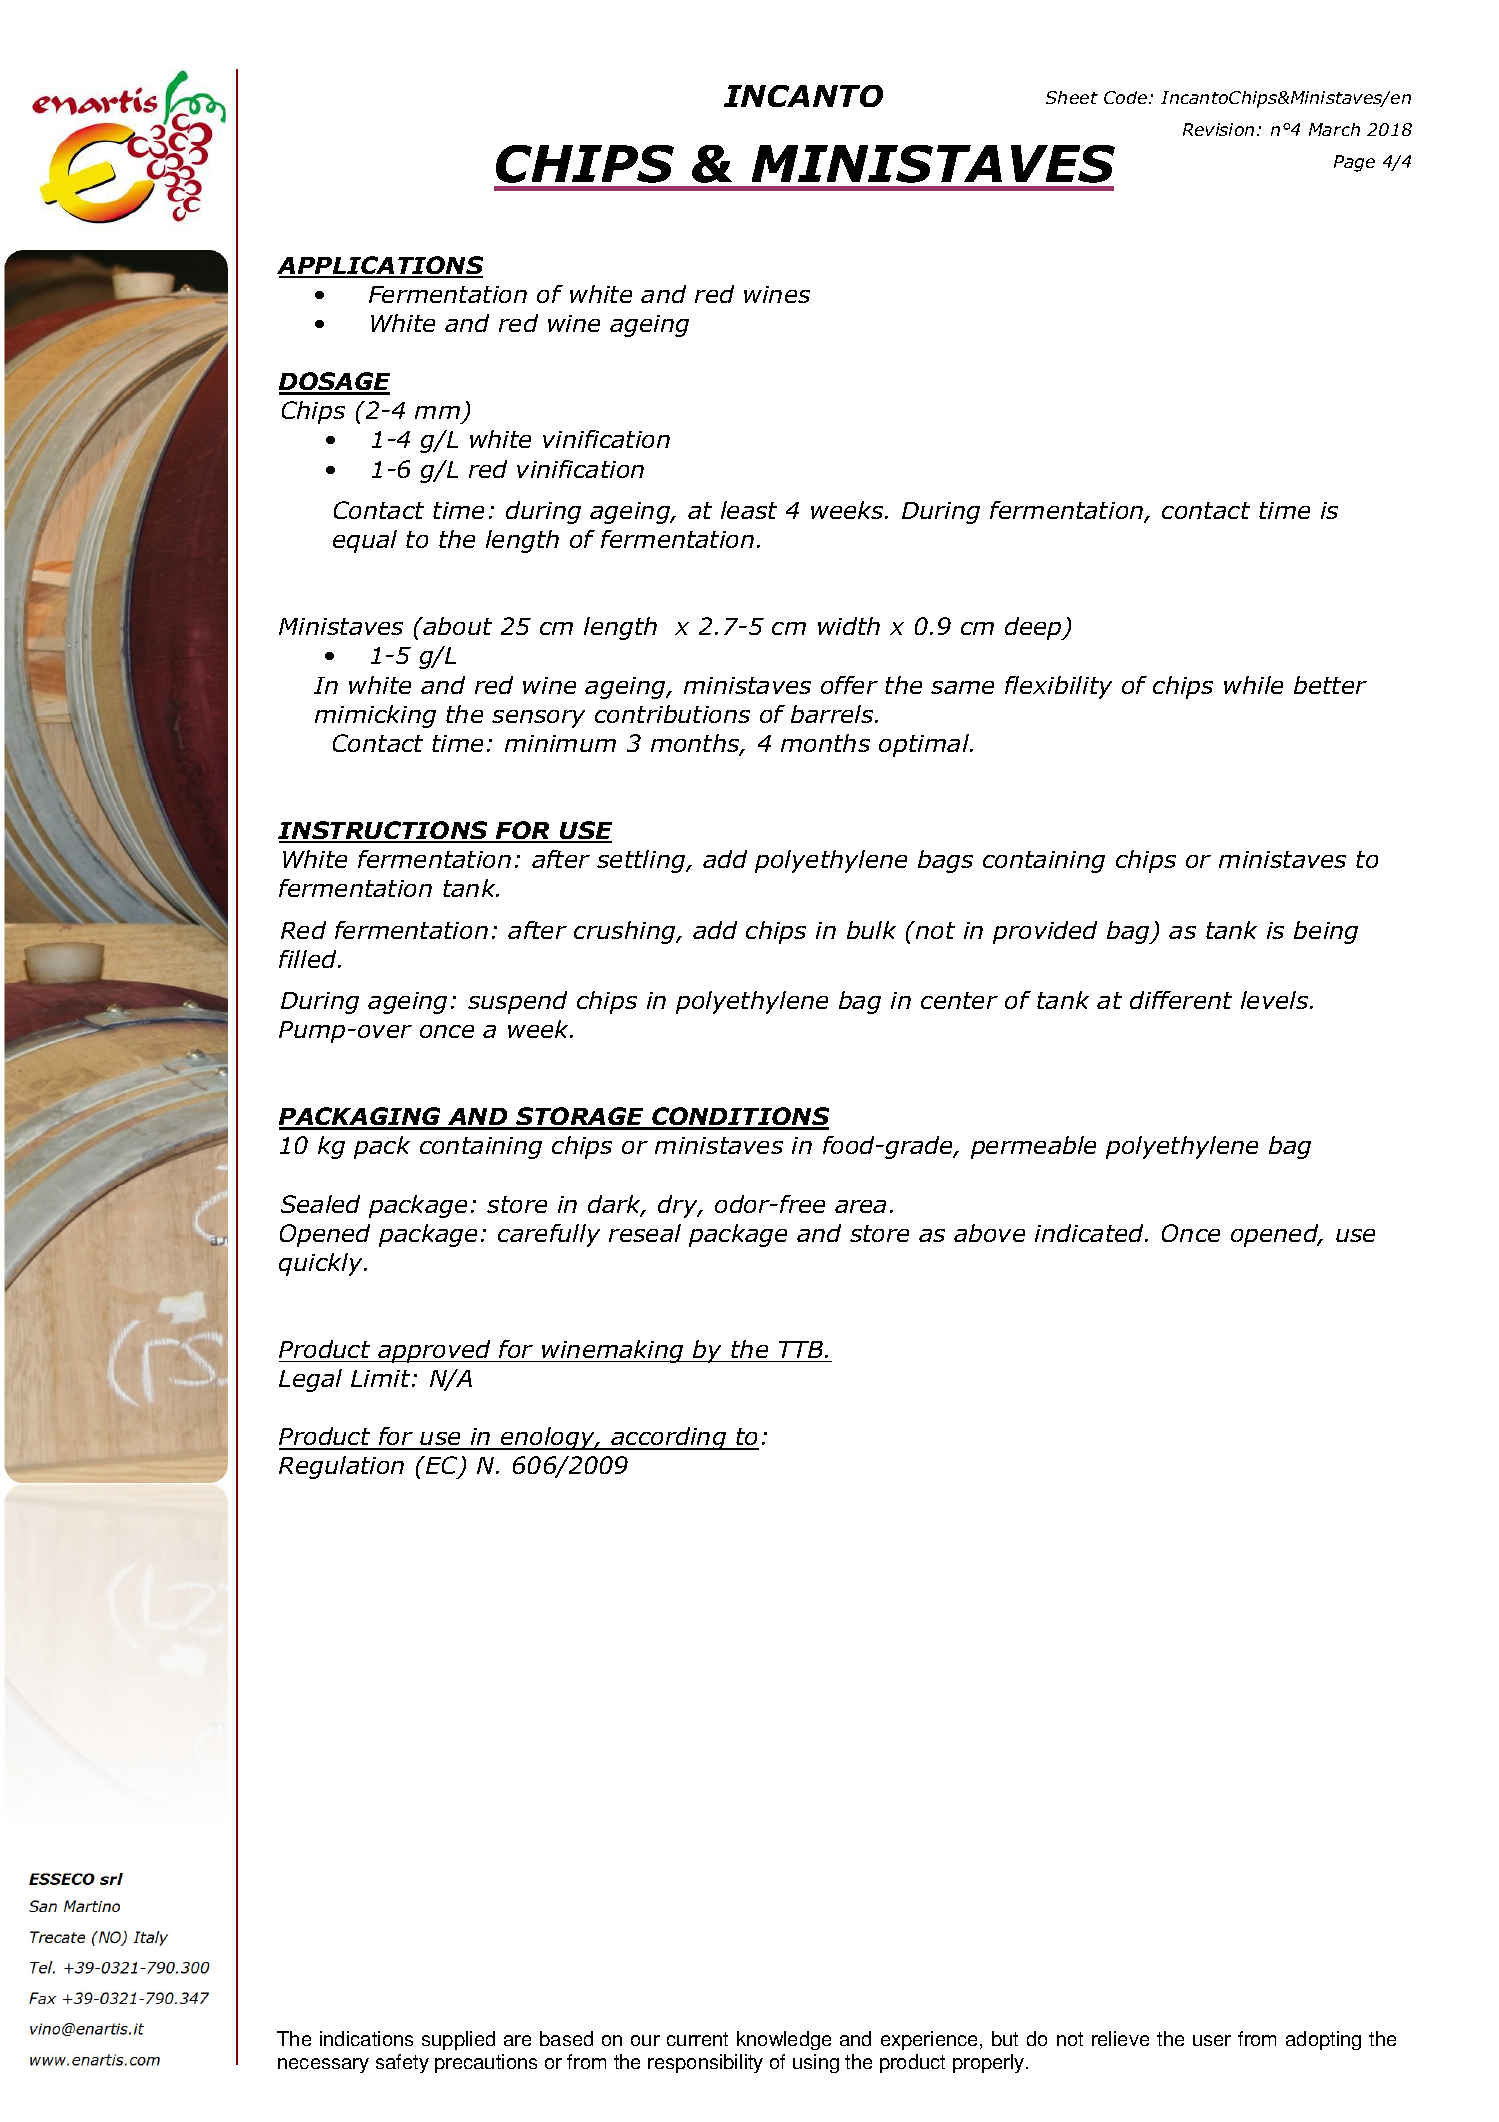  Describe the element at coordinates (1212, 2040) in the screenshot. I see `user` at that location.
